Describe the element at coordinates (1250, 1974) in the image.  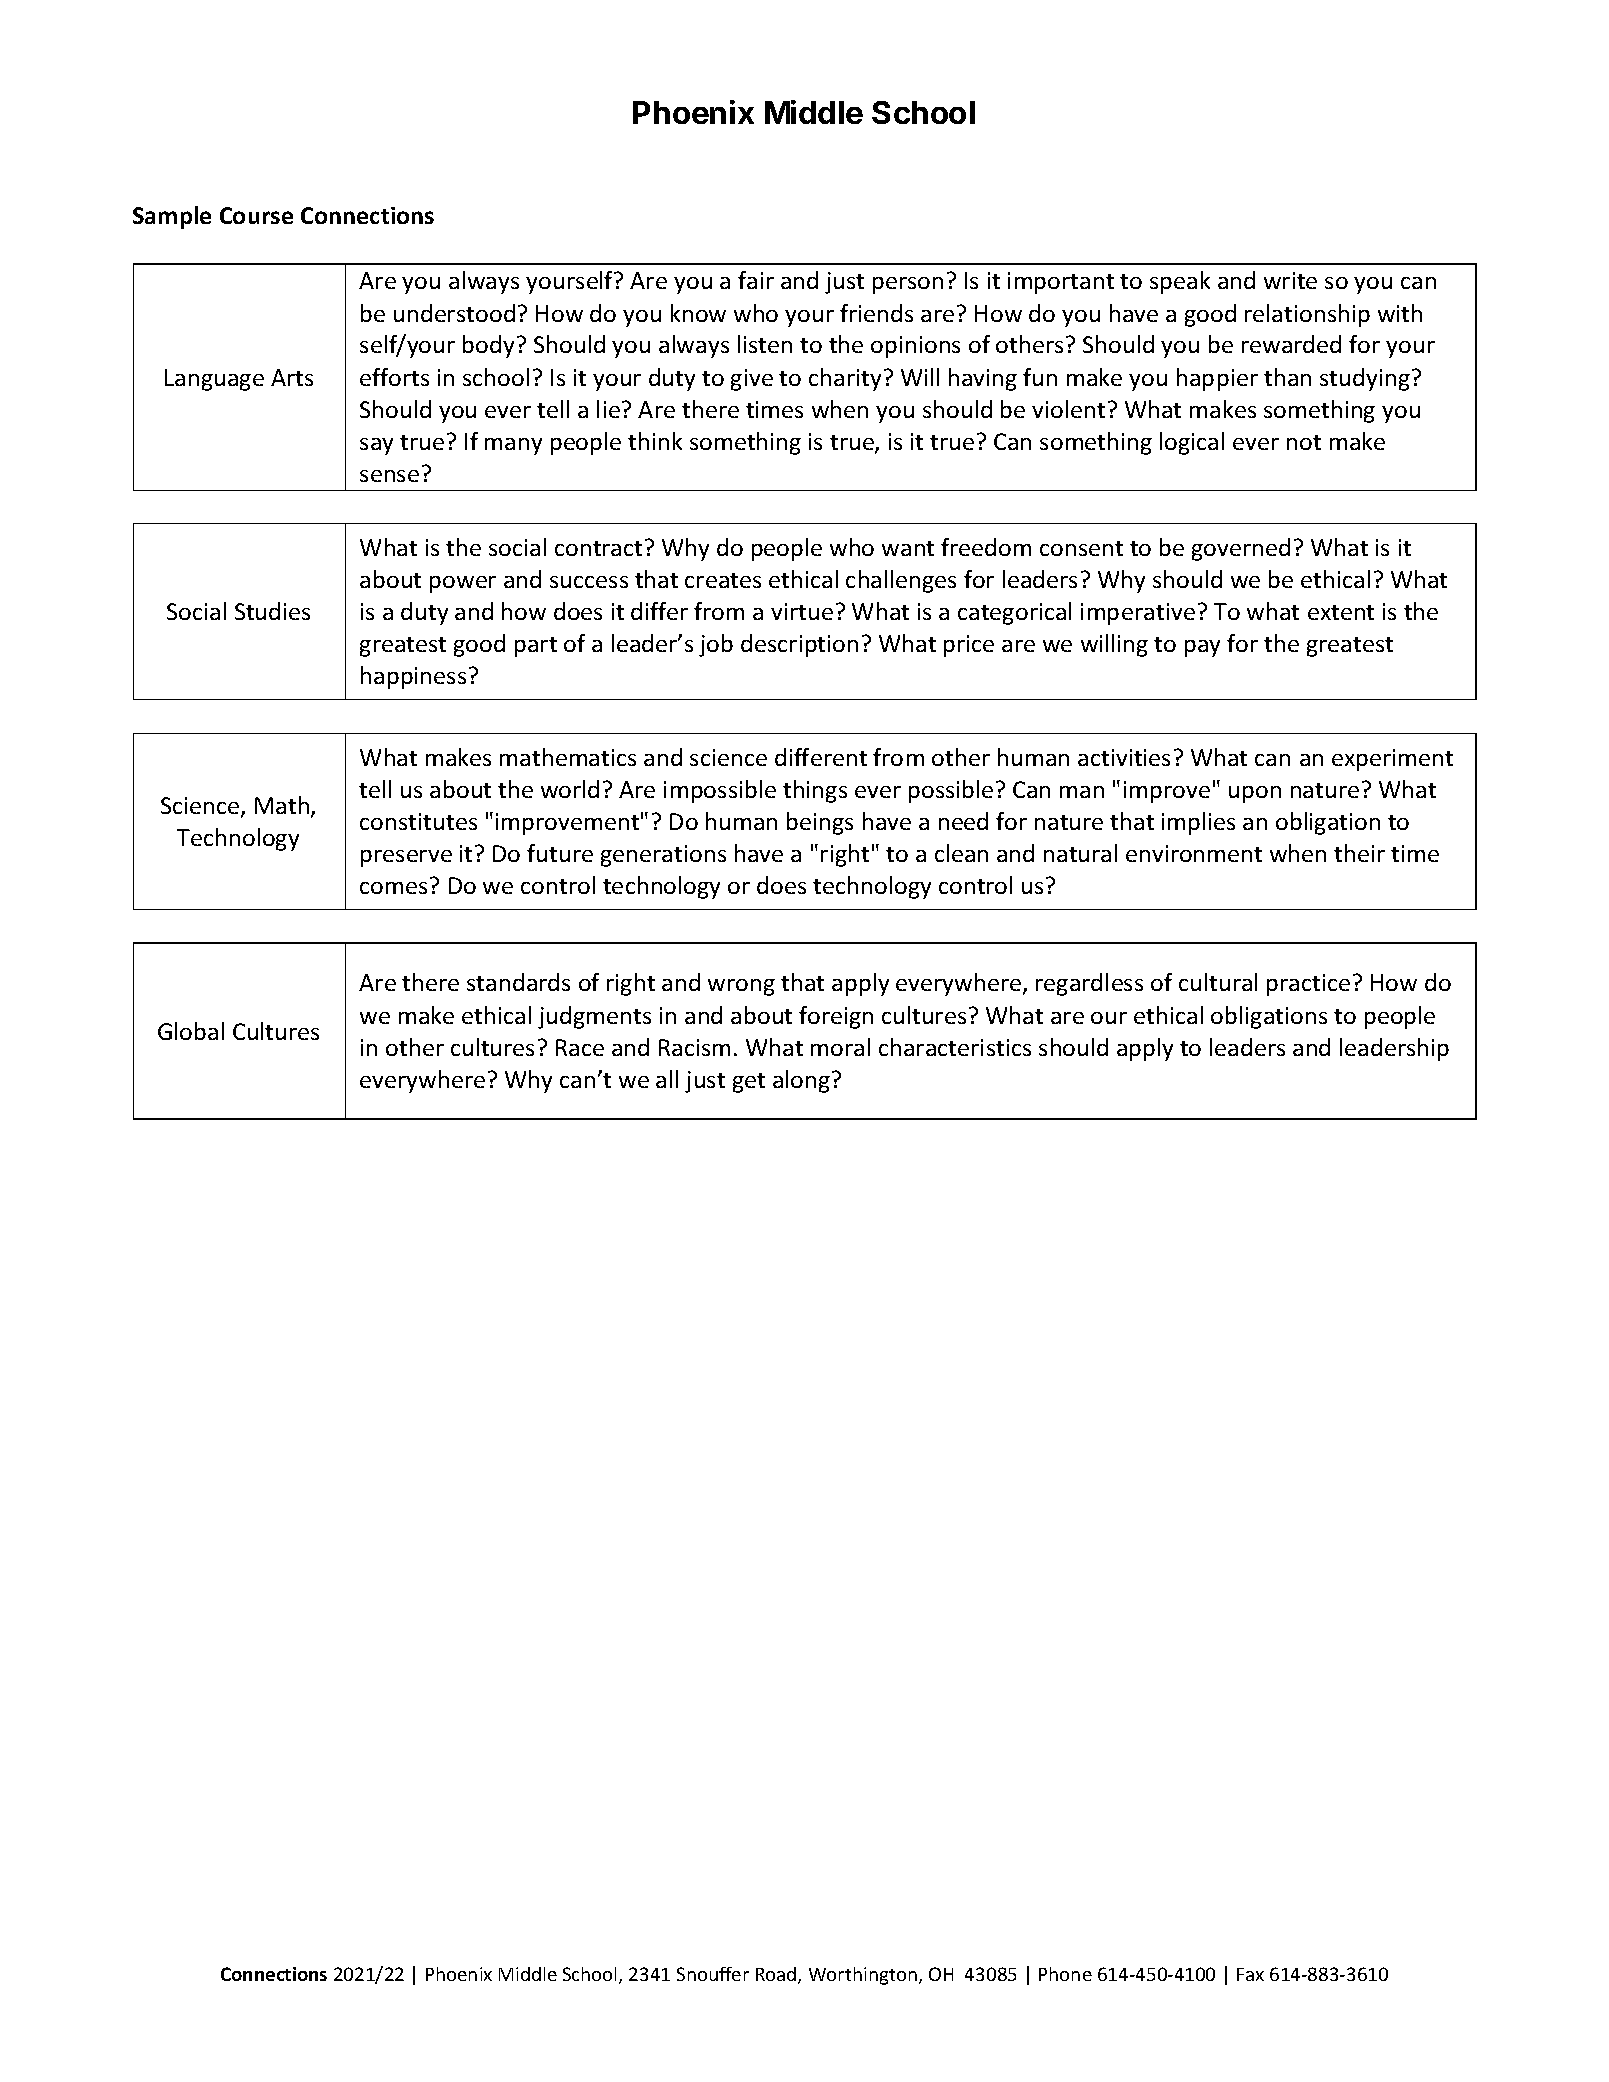
I see `Fax` at that location.
